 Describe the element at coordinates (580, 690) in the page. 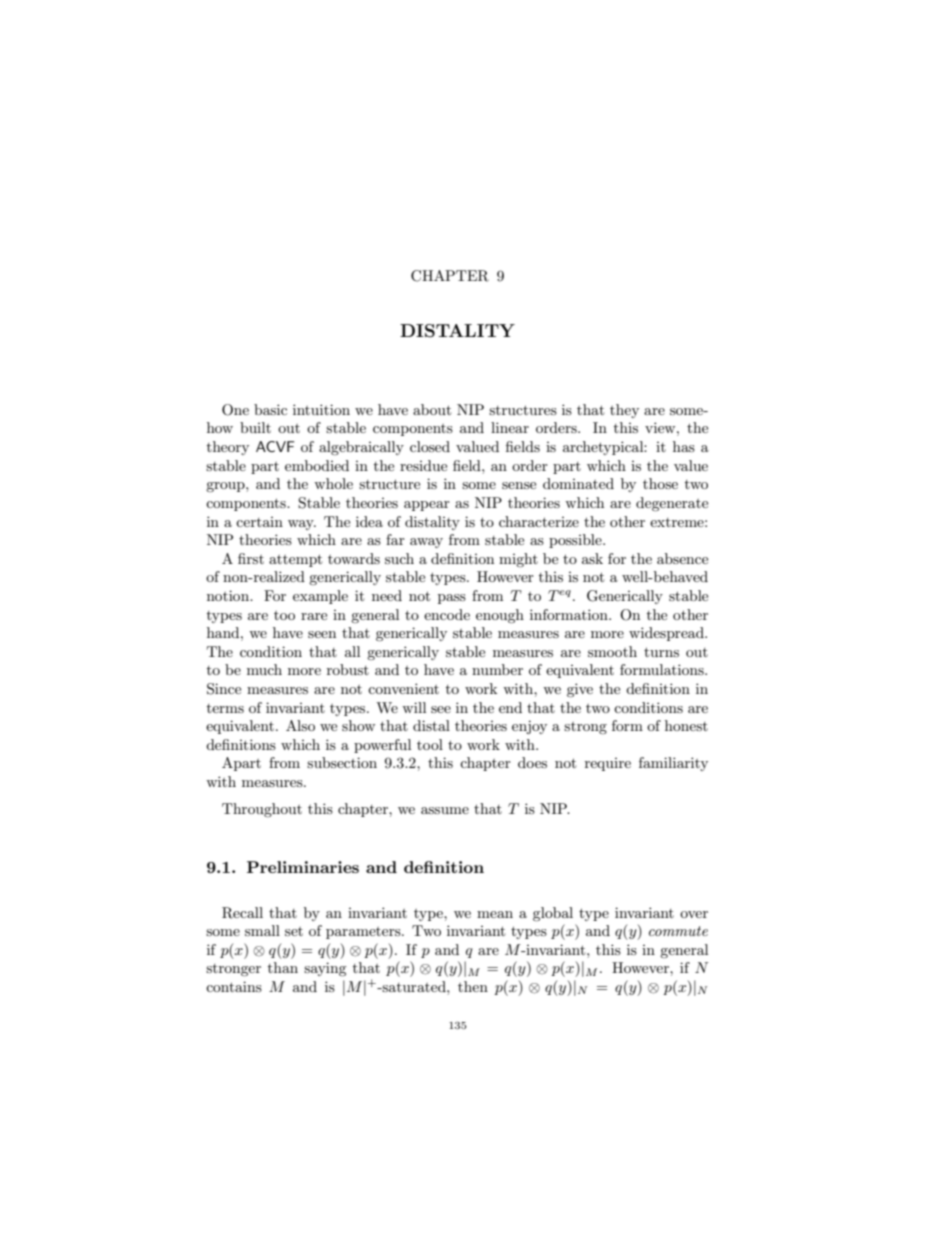

I see `give` at that location.
